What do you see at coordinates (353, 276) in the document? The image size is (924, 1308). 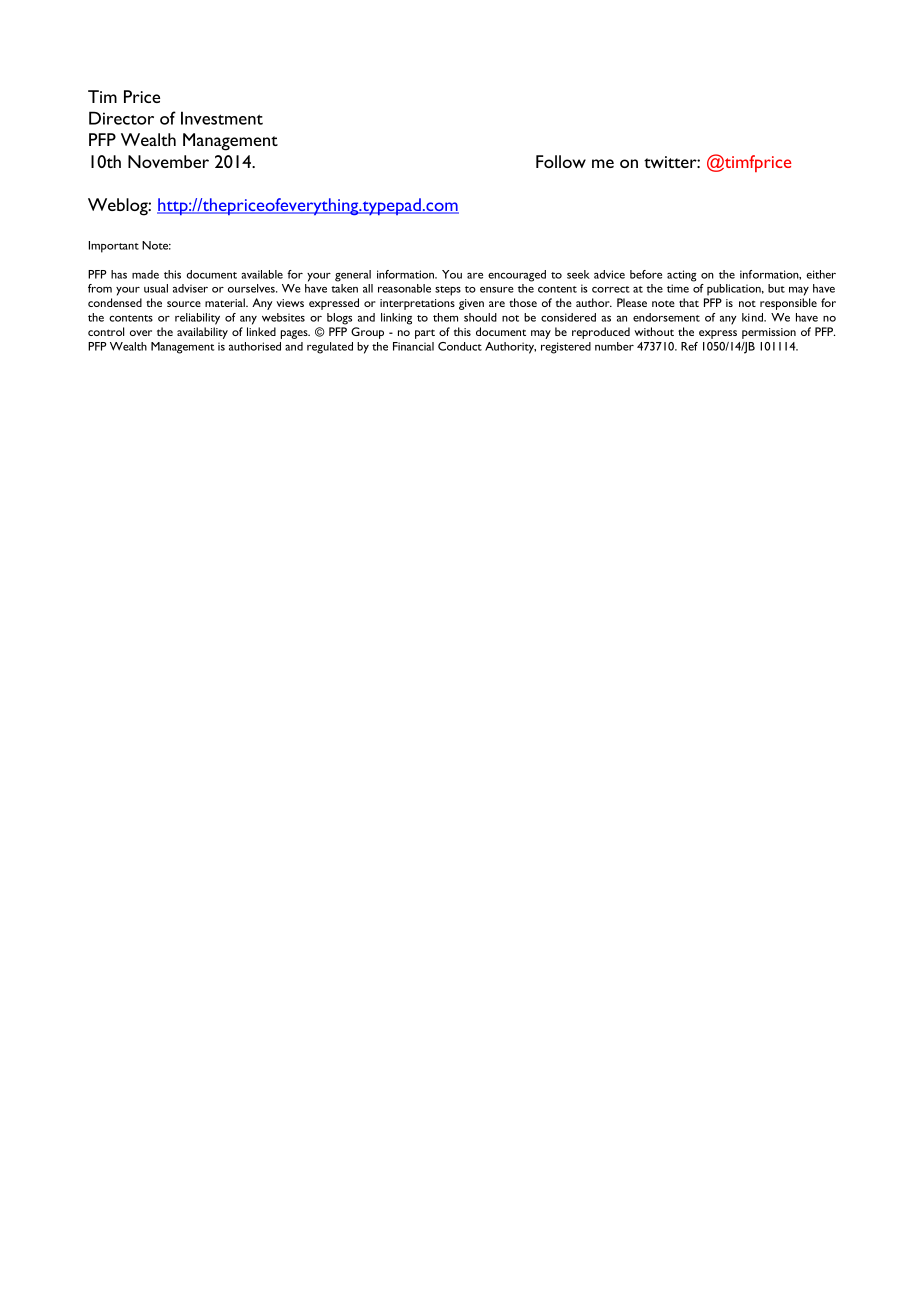 I see `general` at bounding box center [353, 276].
